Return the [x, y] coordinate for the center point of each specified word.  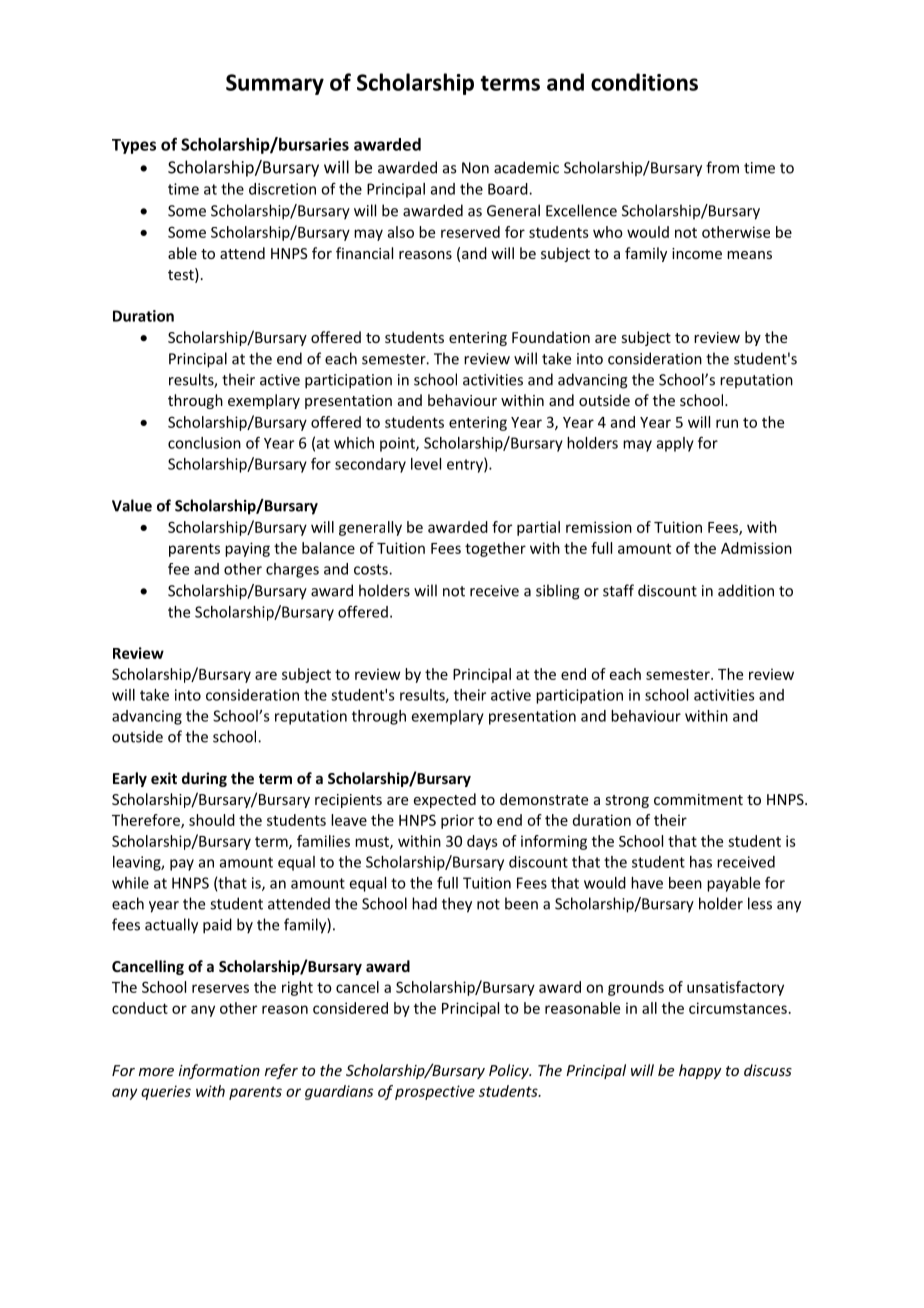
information [219, 1071]
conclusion [204, 443]
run [727, 423]
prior [457, 821]
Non [475, 168]
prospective [435, 1092]
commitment [698, 799]
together [495, 549]
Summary [275, 84]
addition [746, 590]
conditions [644, 82]
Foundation [551, 337]
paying [247, 549]
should [212, 820]
